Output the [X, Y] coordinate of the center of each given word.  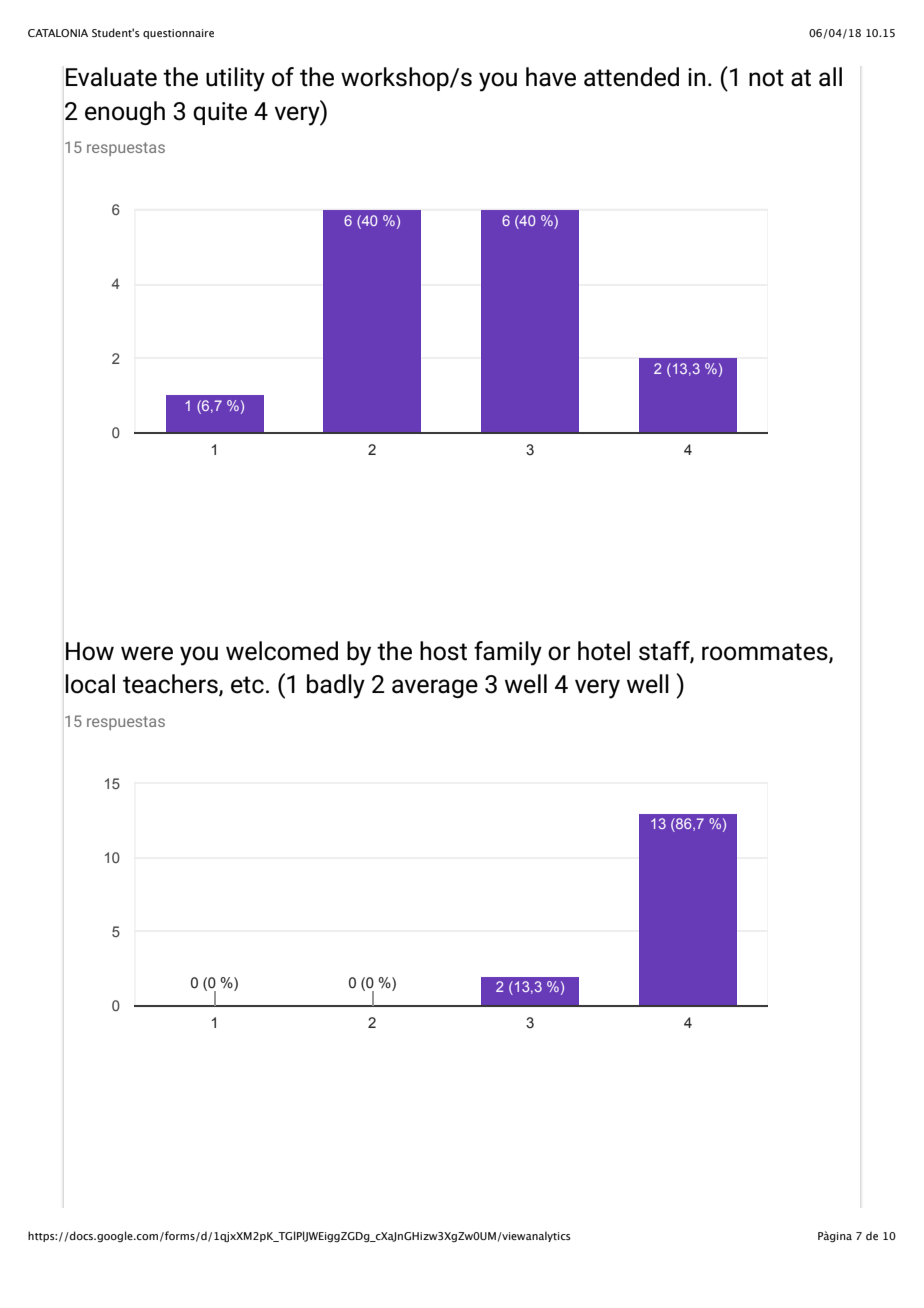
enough [125, 113]
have [551, 77]
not [766, 78]
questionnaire [178, 34]
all [830, 77]
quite [220, 113]
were [147, 653]
